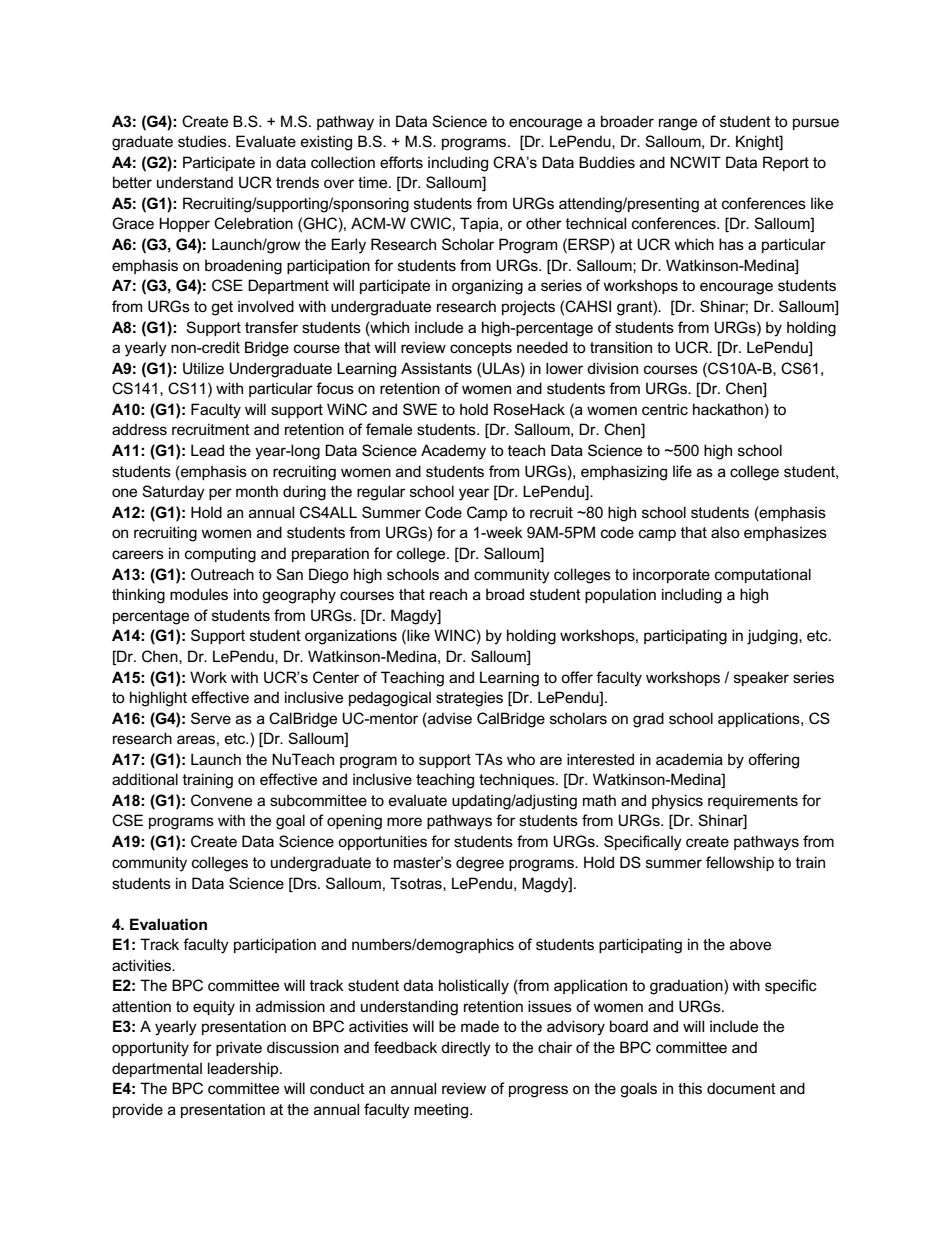  Describe the element at coordinates (203, 141) in the page. I see `studies` at that location.
